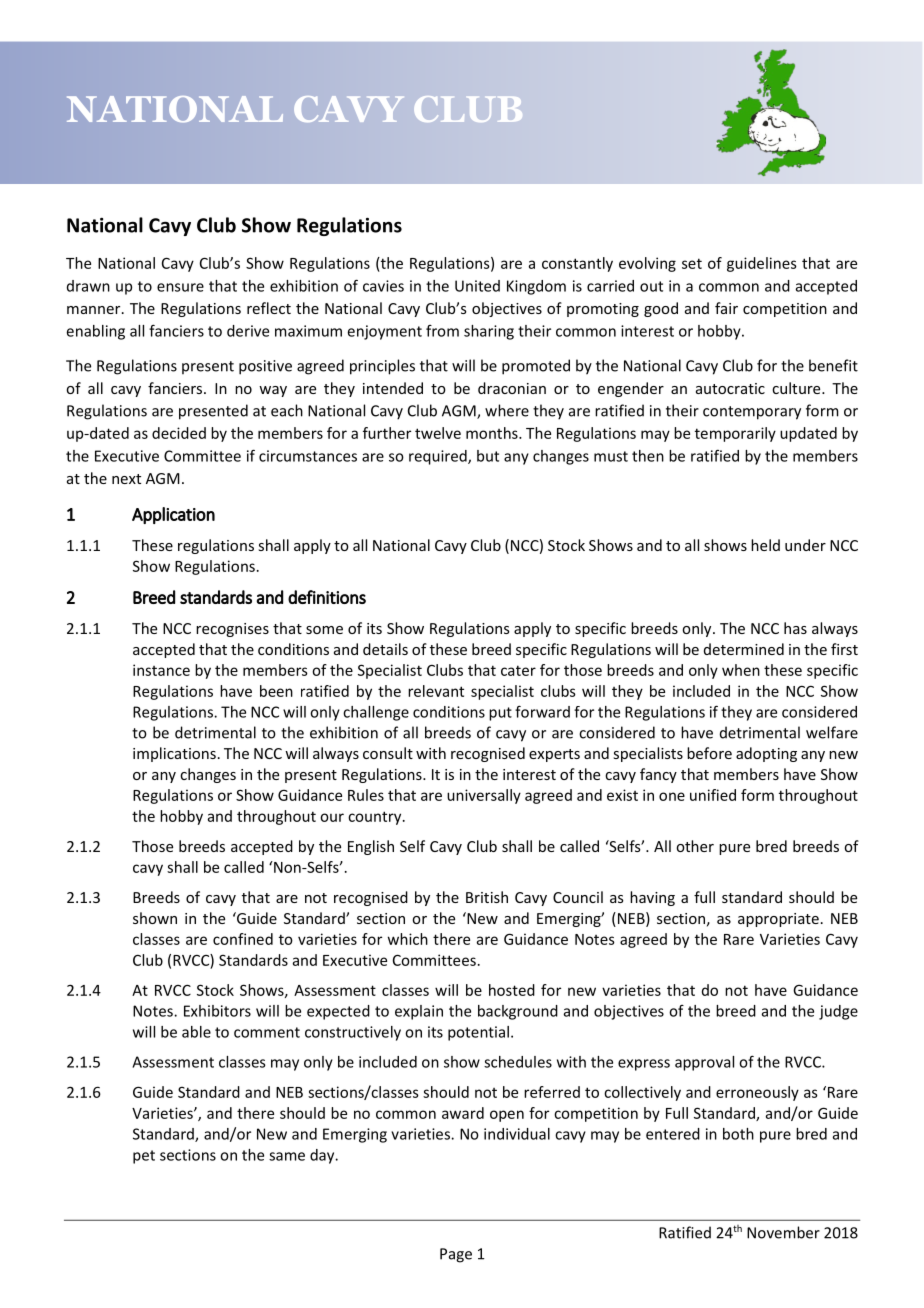 The image size is (924, 1308). What do you see at coordinates (180, 287) in the page?
I see `ensure` at bounding box center [180, 287].
